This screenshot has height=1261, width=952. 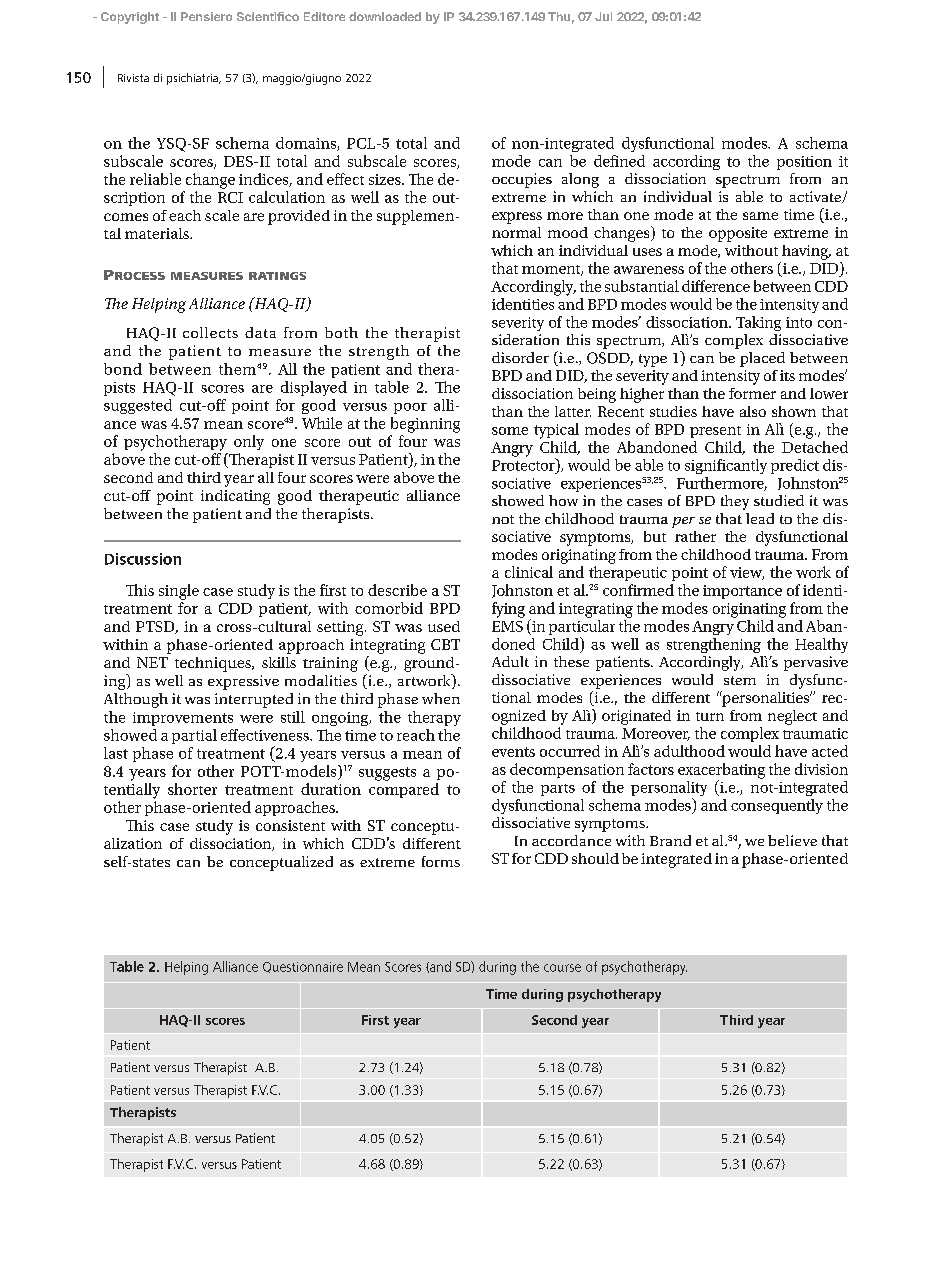 I want to click on when, so click(x=441, y=698).
